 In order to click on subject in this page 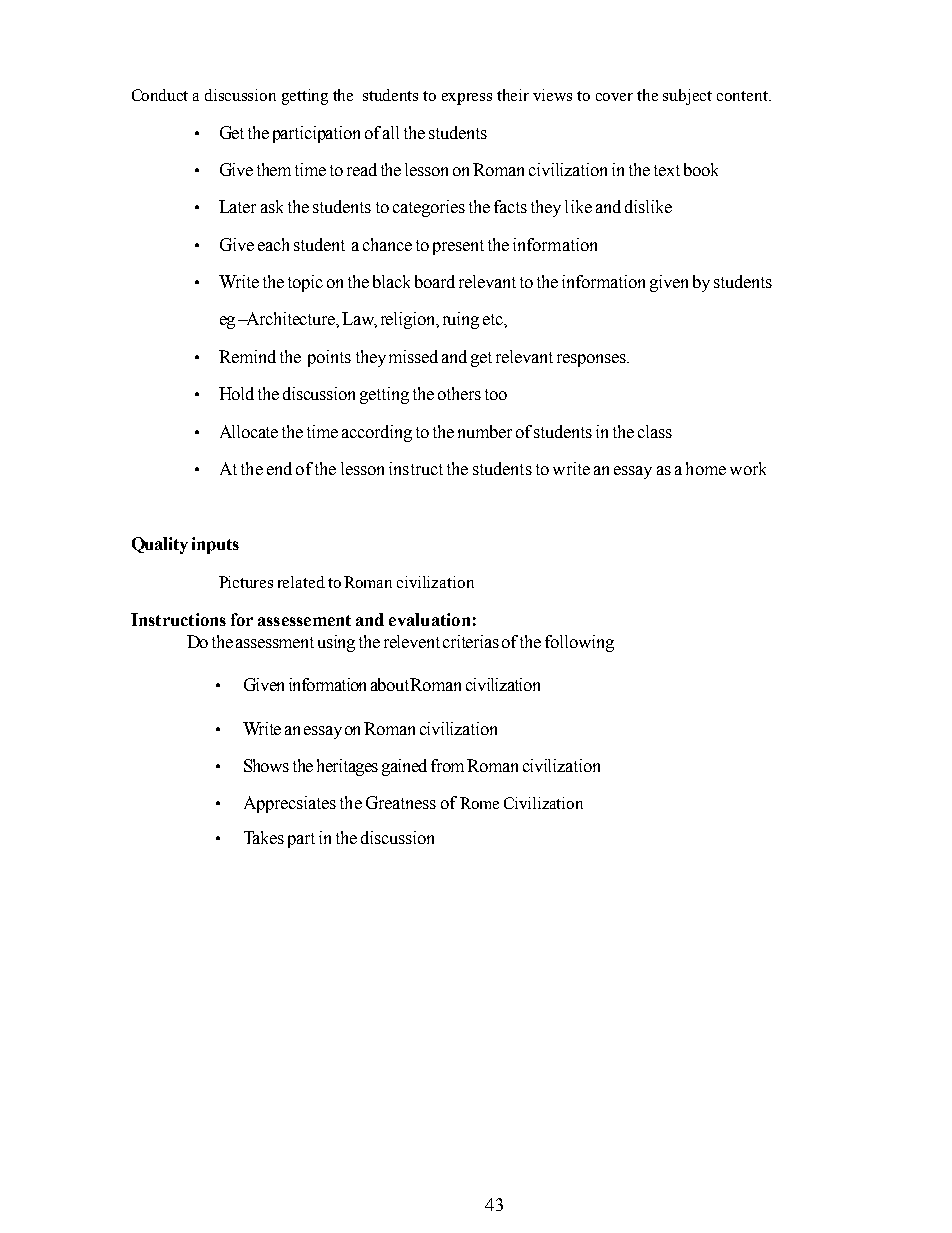, I will do `click(687, 97)`.
